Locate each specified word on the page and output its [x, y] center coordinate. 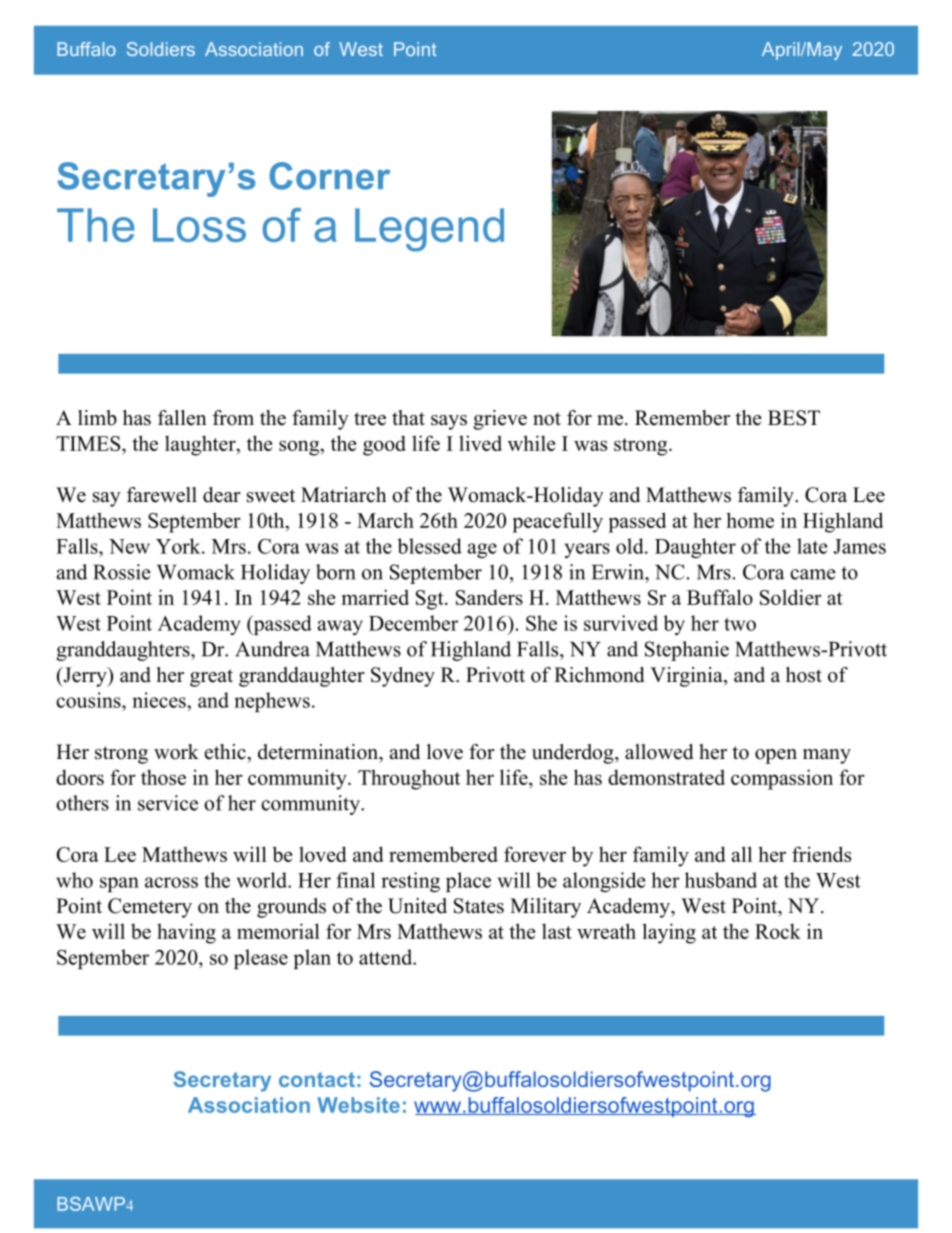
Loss [199, 225]
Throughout [409, 779]
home [750, 520]
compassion [782, 779]
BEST [794, 418]
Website [358, 1105]
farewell [162, 495]
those [163, 777]
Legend [429, 230]
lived [480, 443]
